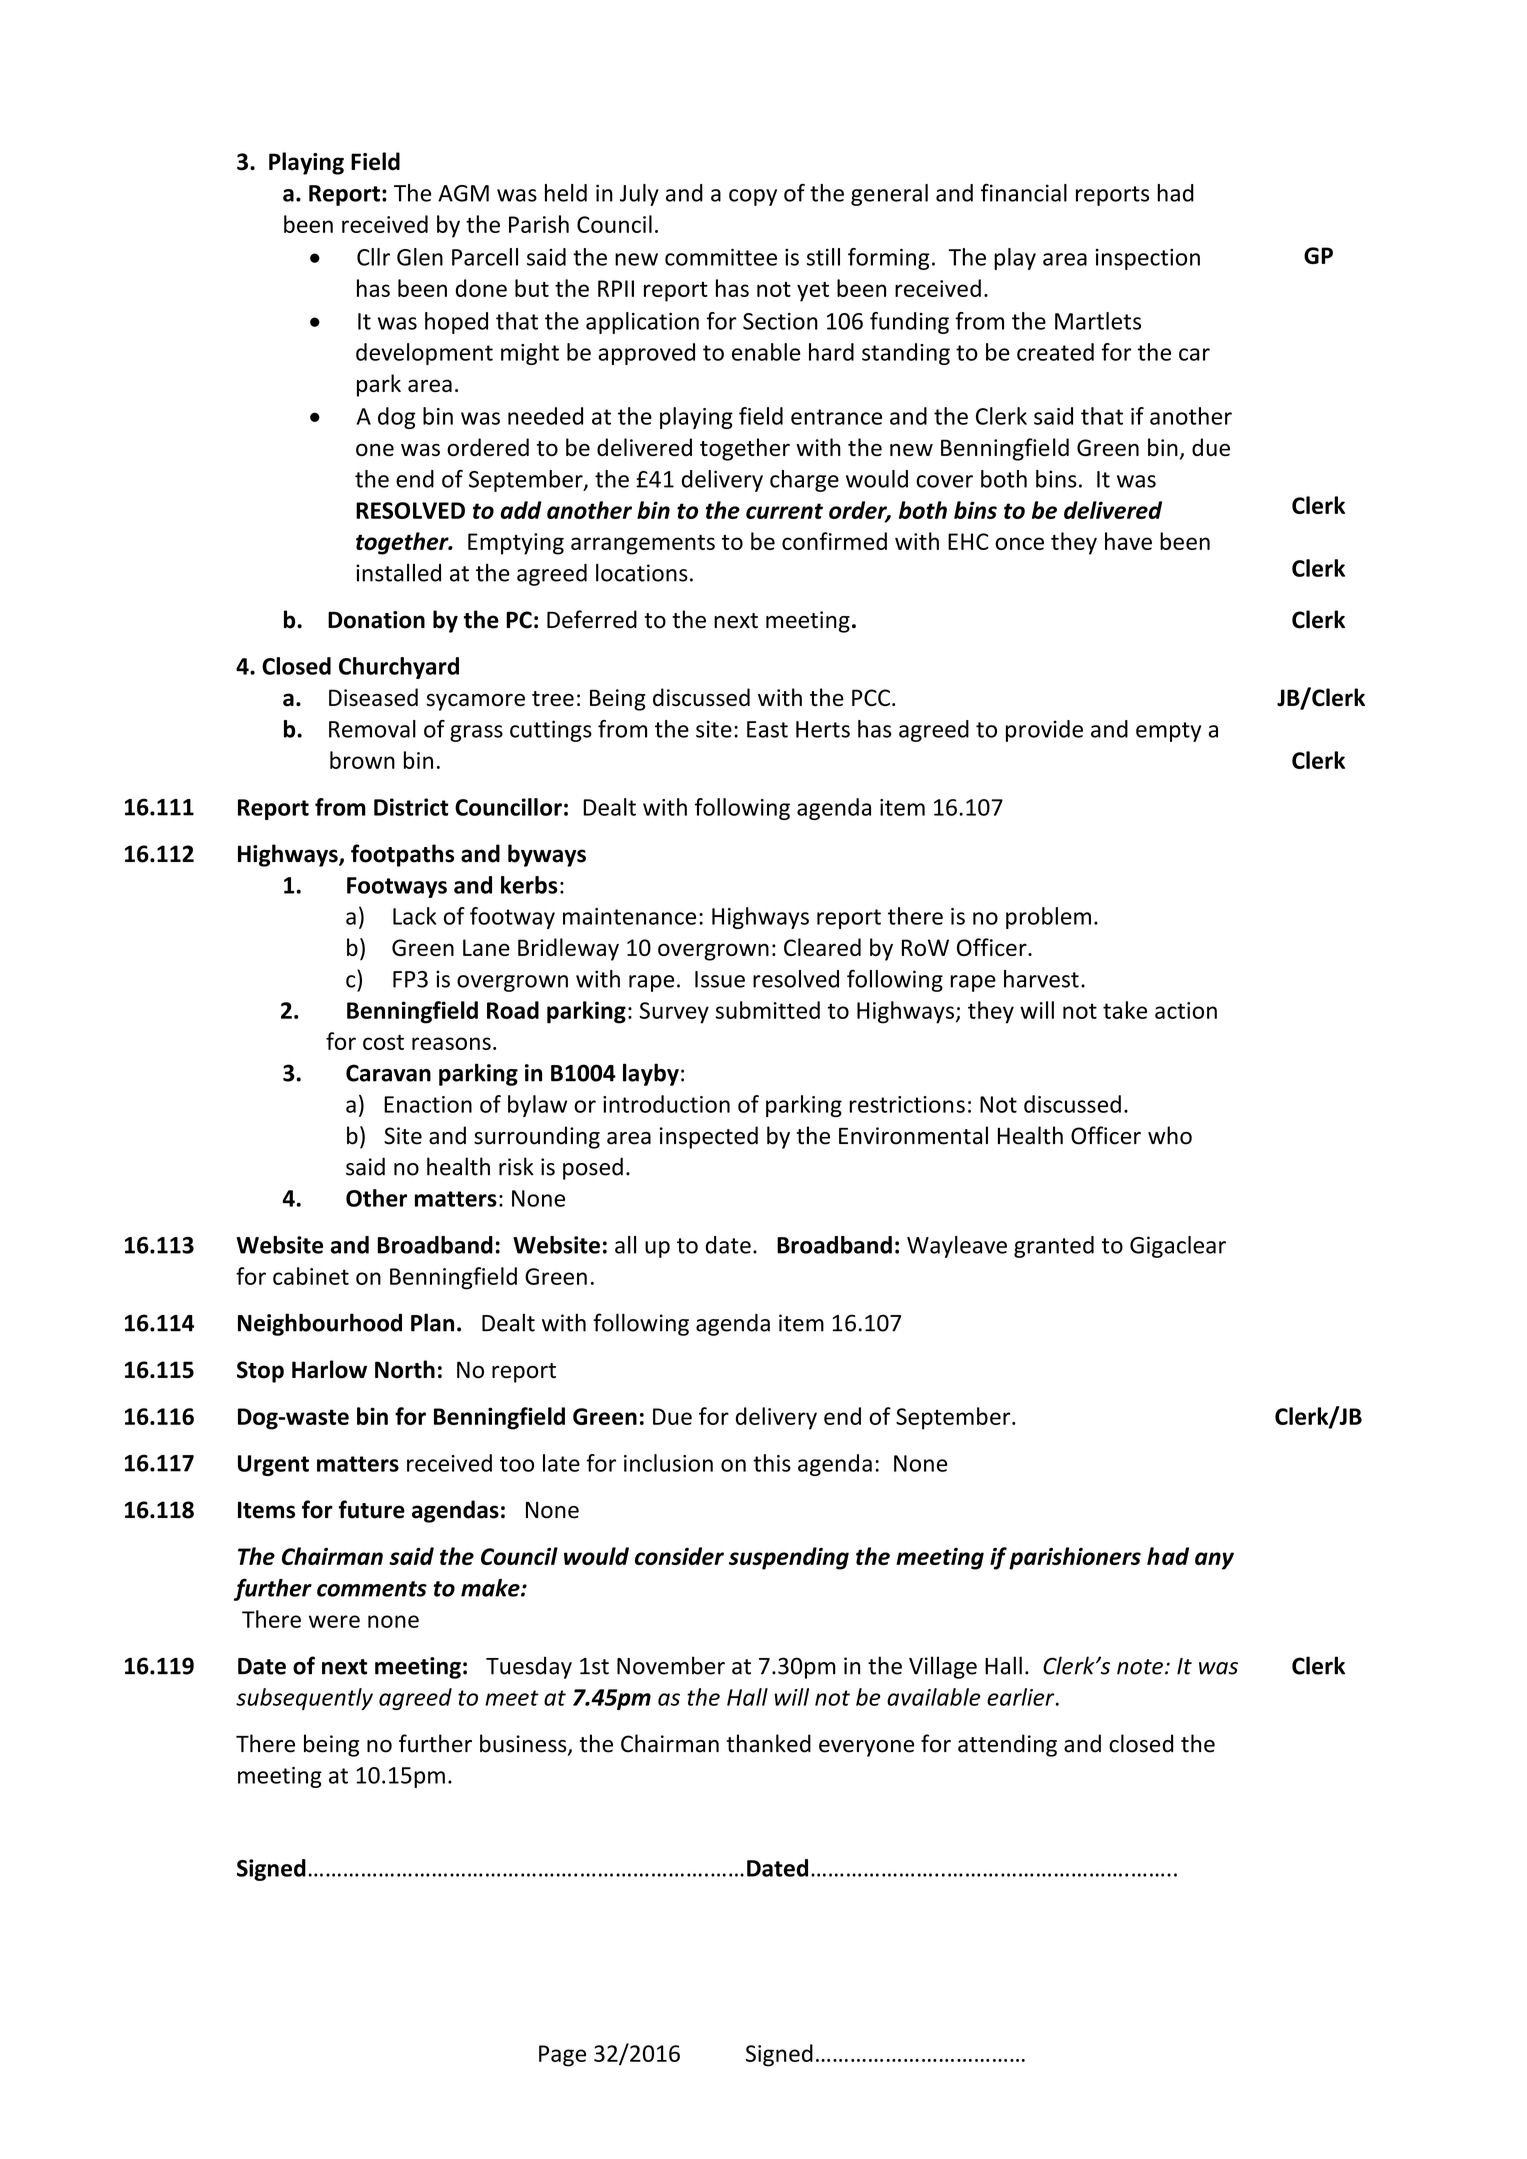 The height and width of the screenshot is (2159, 1527). What do you see at coordinates (405, 1369) in the screenshot?
I see `North` at bounding box center [405, 1369].
